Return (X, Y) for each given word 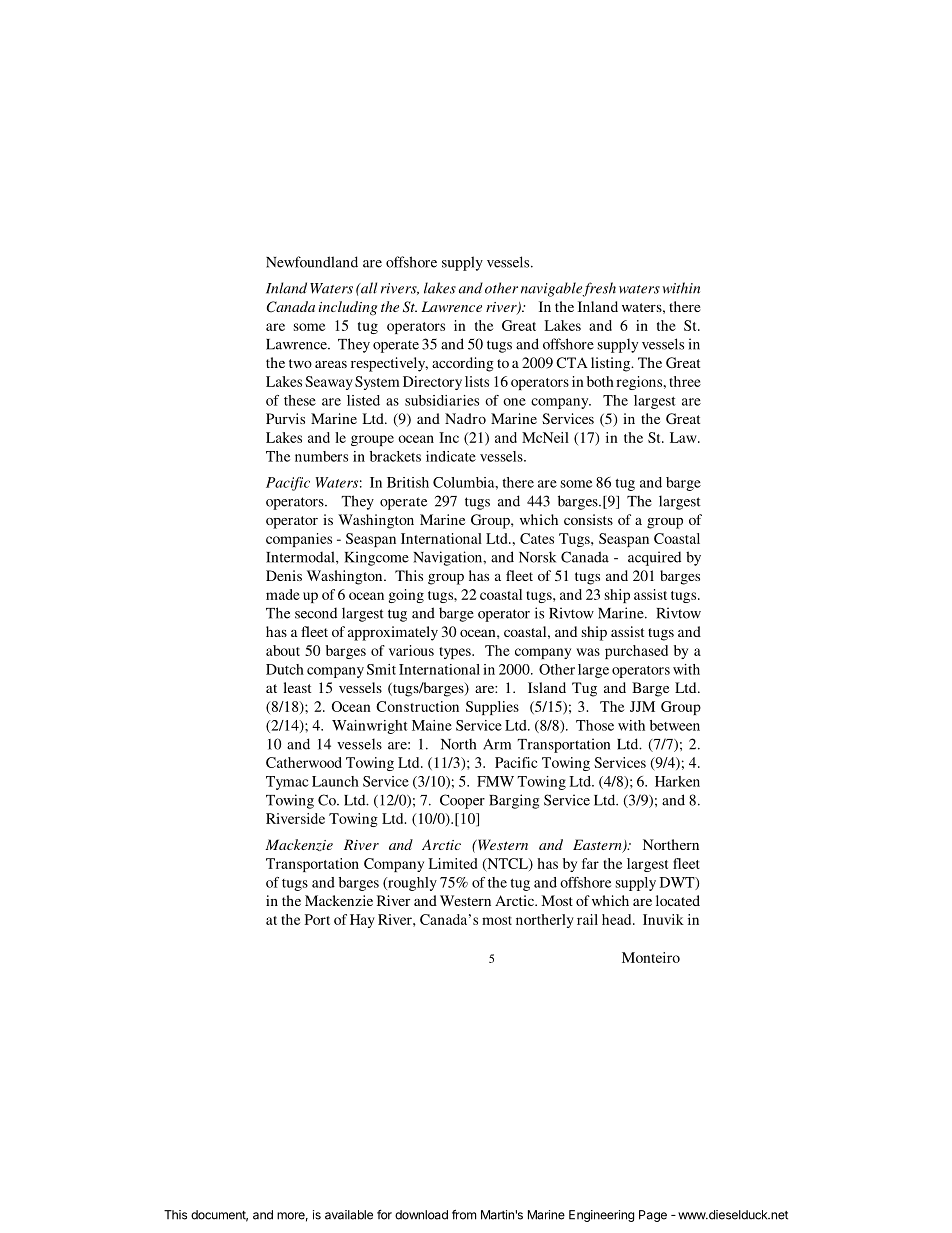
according (463, 364)
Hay (362, 921)
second (316, 613)
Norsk (537, 557)
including (348, 308)
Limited (452, 863)
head (618, 919)
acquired (654, 558)
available (349, 1215)
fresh (599, 289)
